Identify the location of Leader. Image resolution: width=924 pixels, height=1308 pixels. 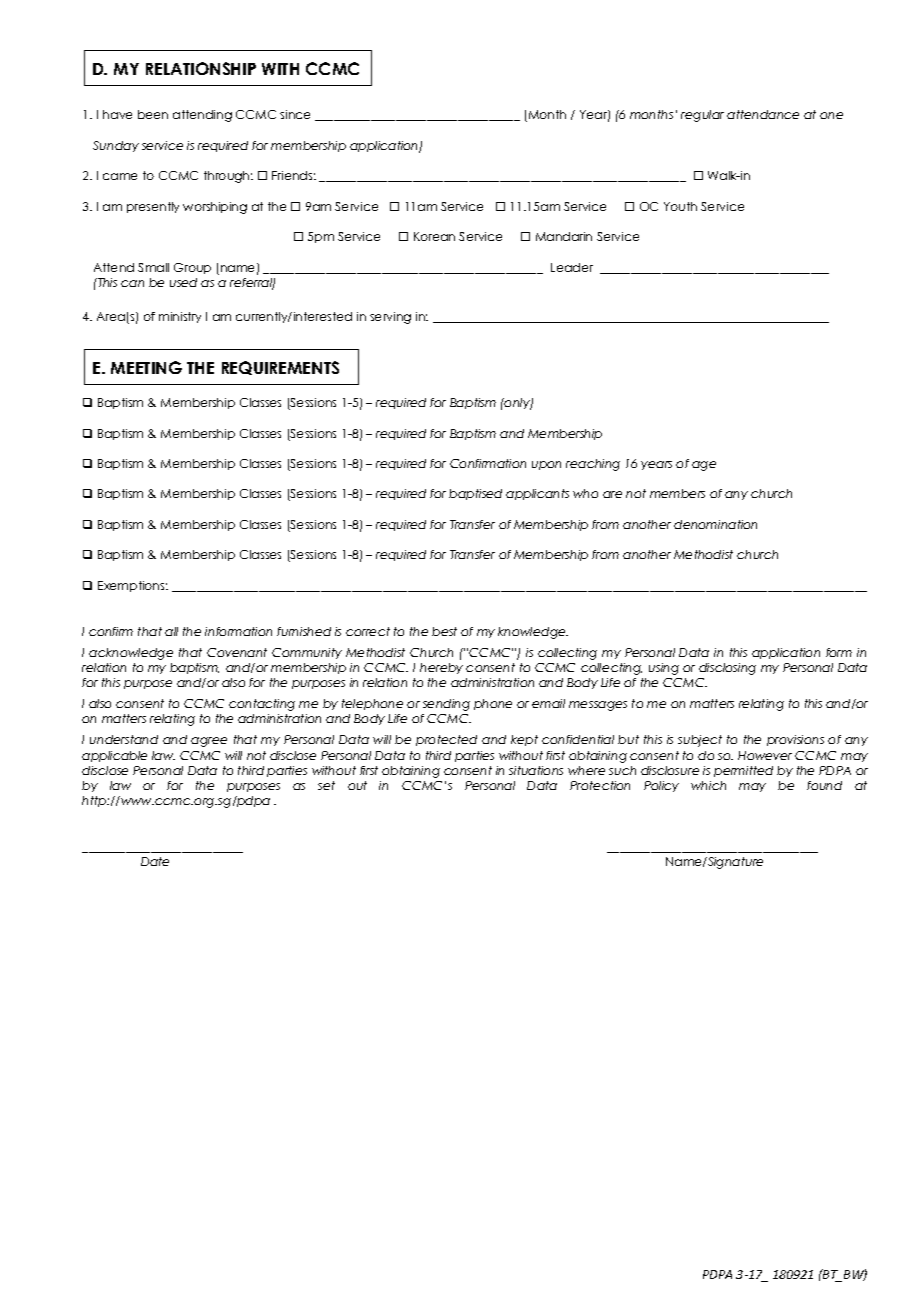
(572, 267).
